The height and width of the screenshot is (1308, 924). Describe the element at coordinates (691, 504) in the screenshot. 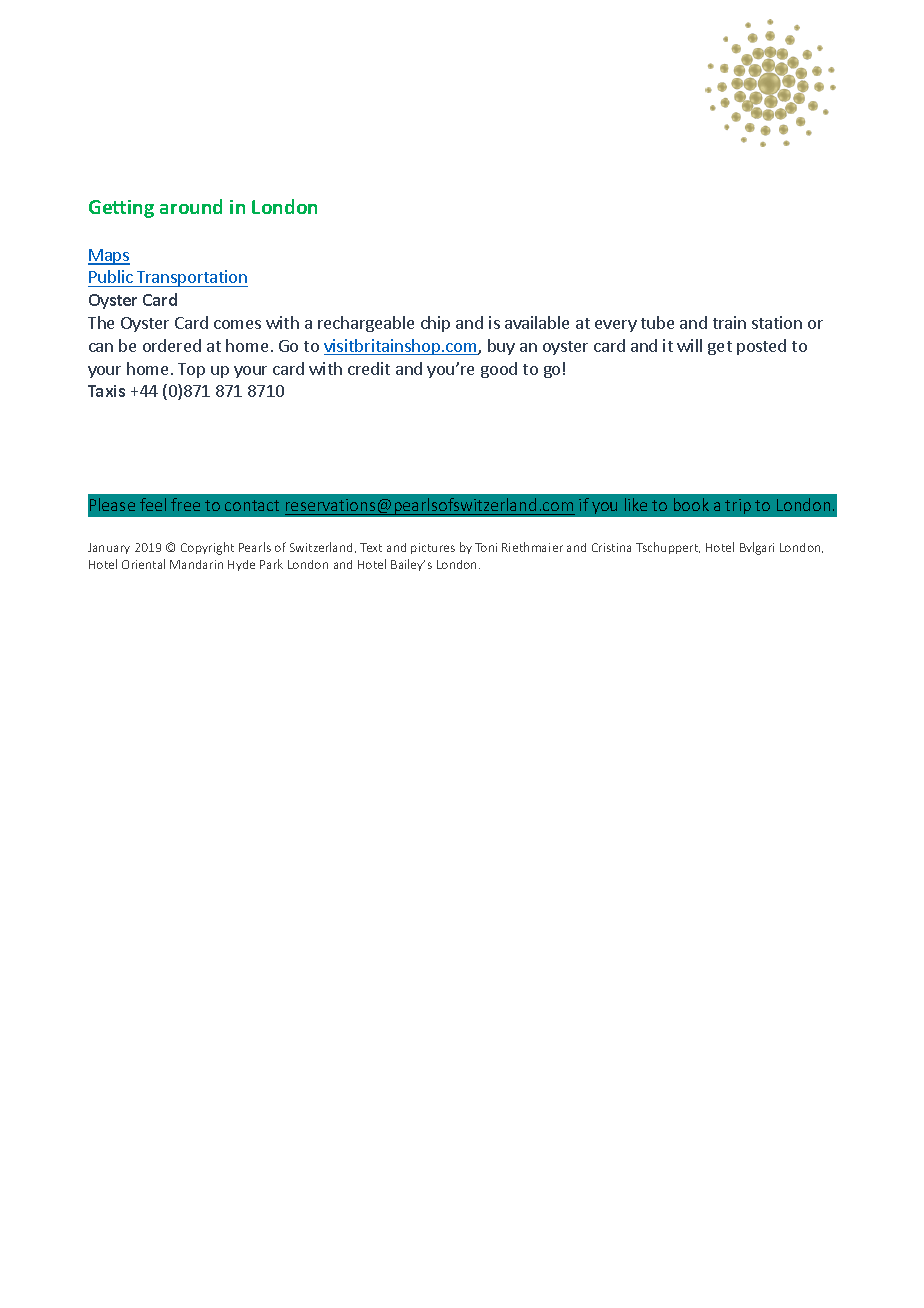

I see `book` at that location.
